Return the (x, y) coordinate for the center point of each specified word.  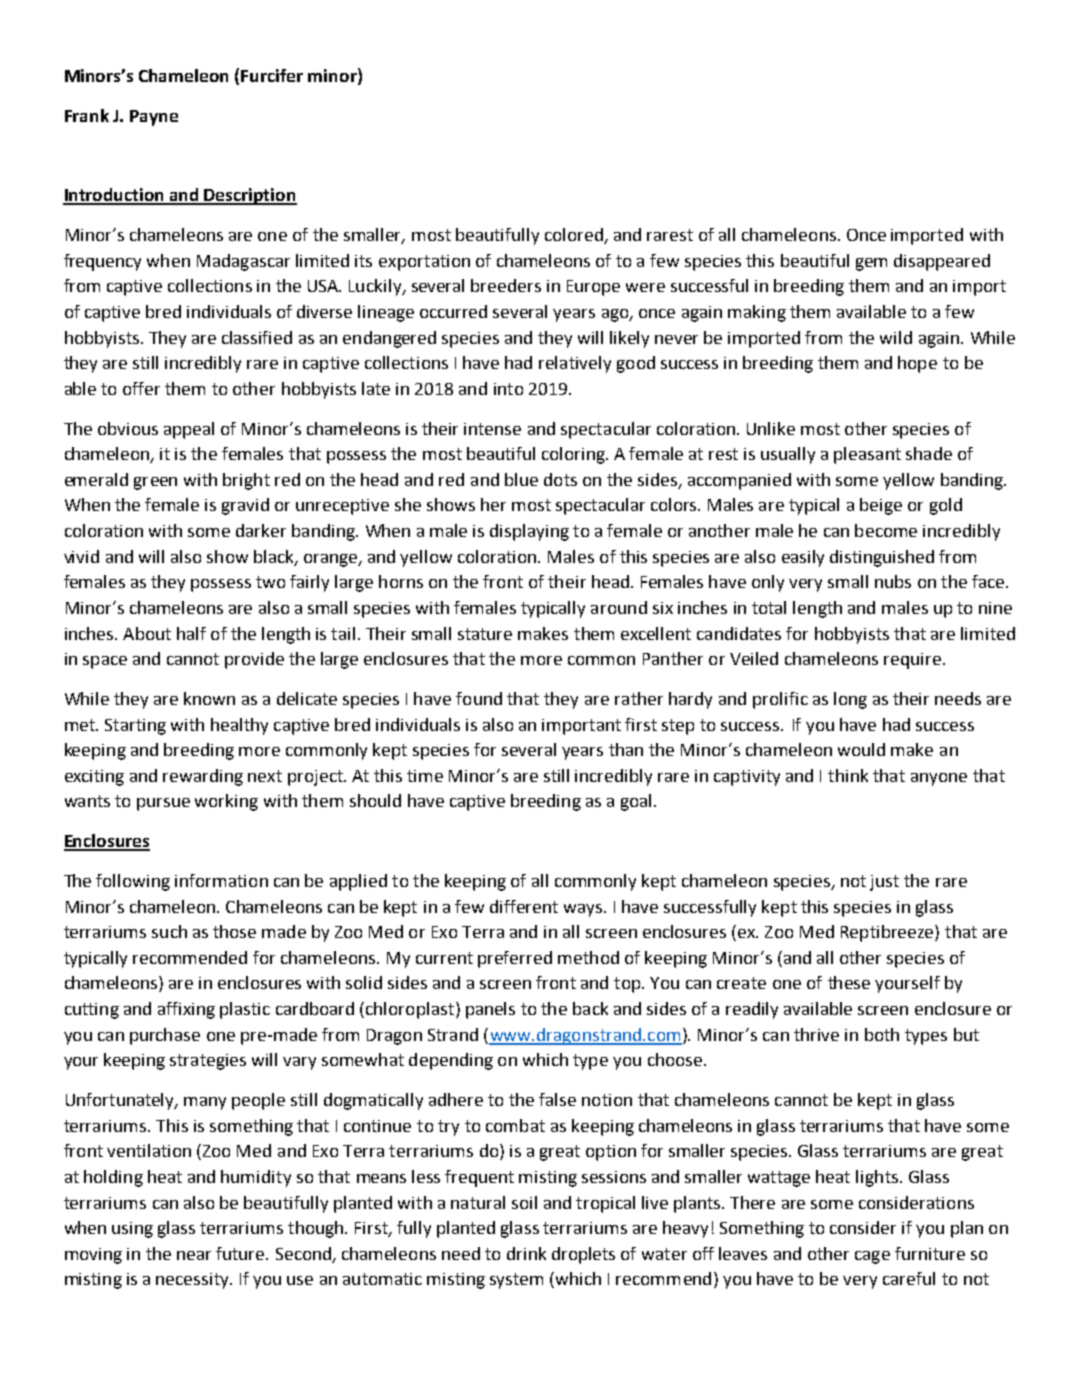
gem (871, 264)
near (194, 1255)
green (155, 483)
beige (881, 506)
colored (575, 236)
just (884, 883)
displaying (529, 532)
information (221, 880)
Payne (154, 118)
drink (526, 1253)
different (524, 906)
